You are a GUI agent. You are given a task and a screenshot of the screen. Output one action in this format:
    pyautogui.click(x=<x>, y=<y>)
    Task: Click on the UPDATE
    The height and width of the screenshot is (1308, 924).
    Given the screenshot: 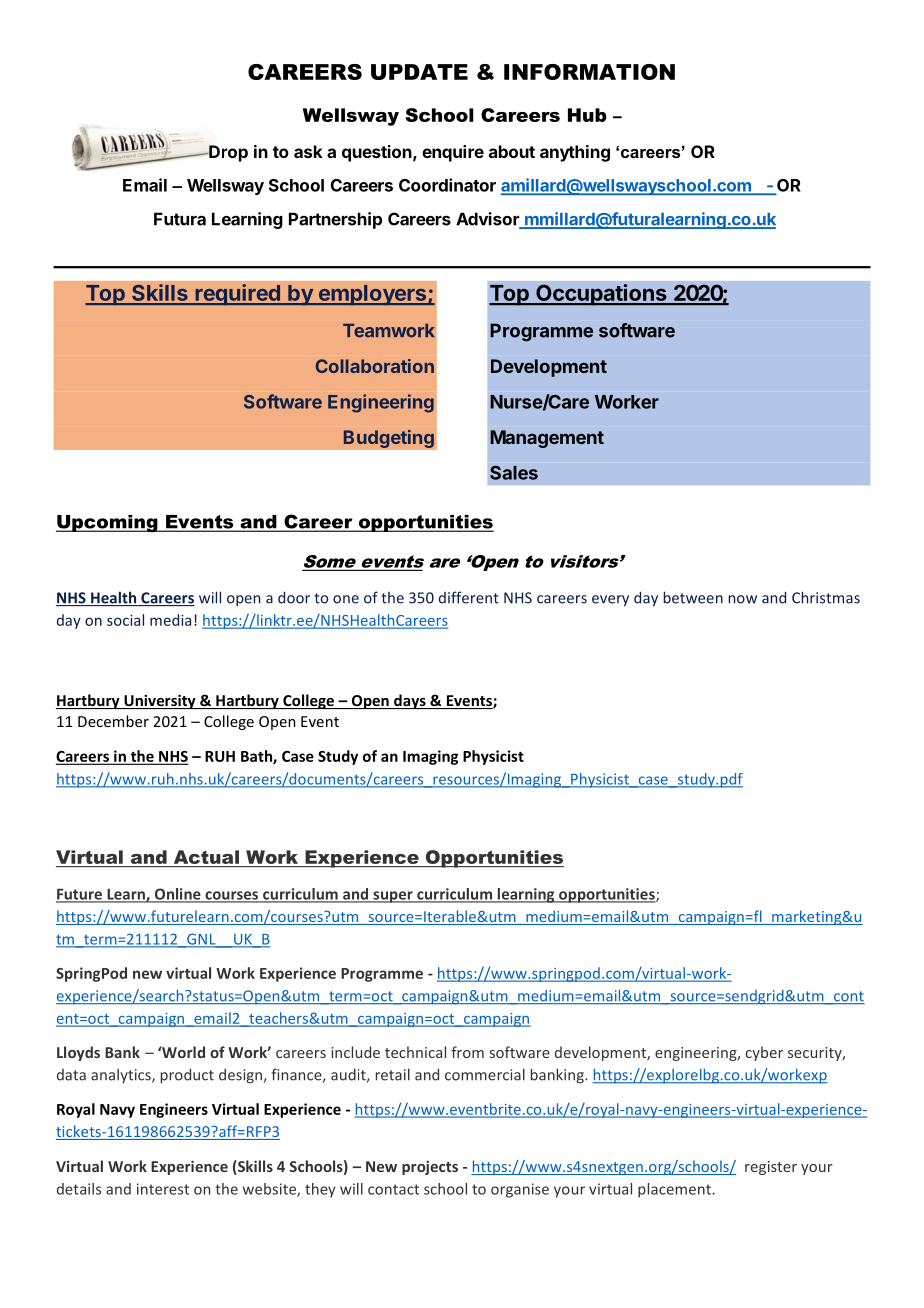 What is the action you would take?
    pyautogui.click(x=419, y=72)
